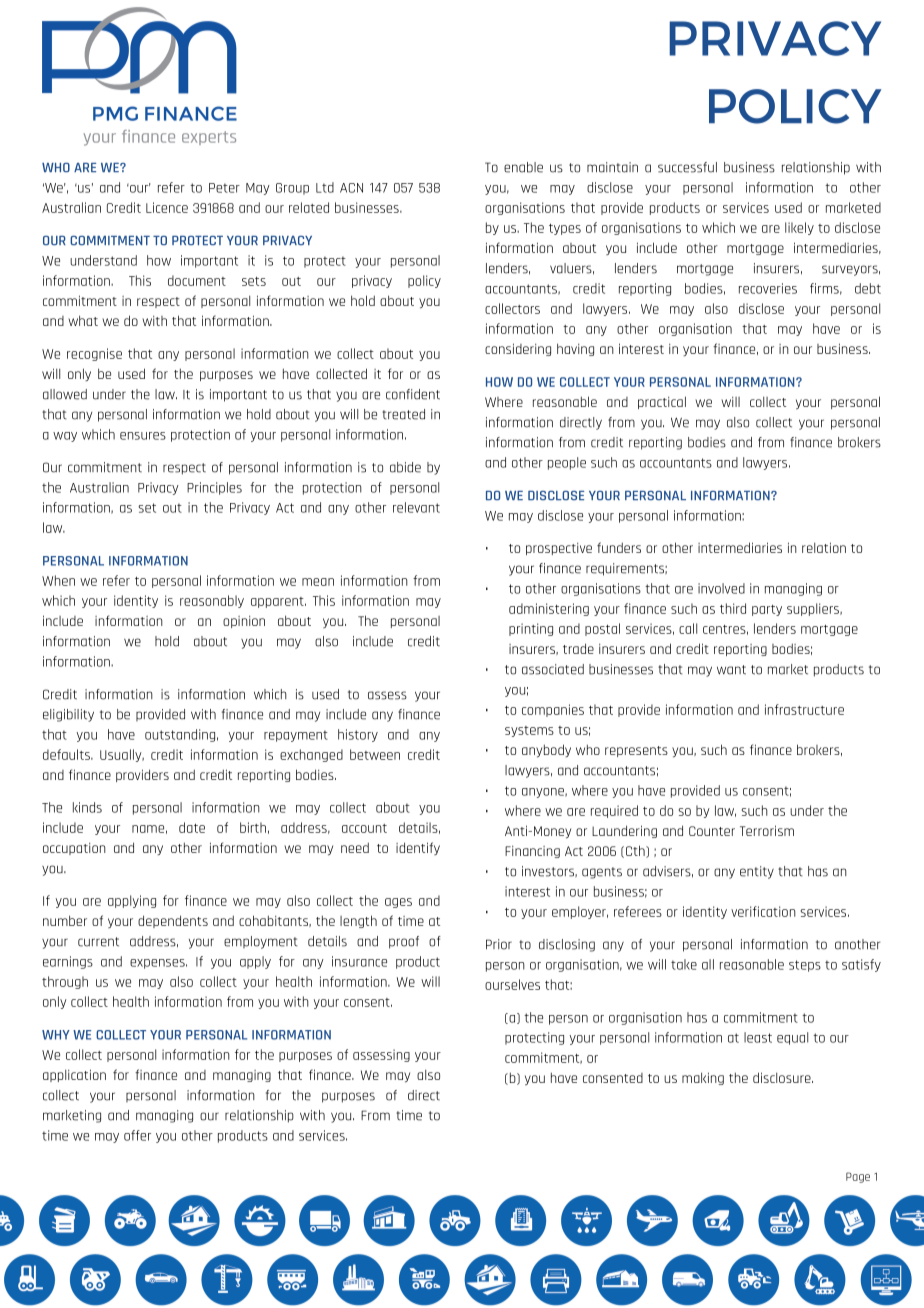 Image resolution: width=924 pixels, height=1308 pixels. What do you see at coordinates (799, 228) in the page?
I see `likely` at bounding box center [799, 228].
